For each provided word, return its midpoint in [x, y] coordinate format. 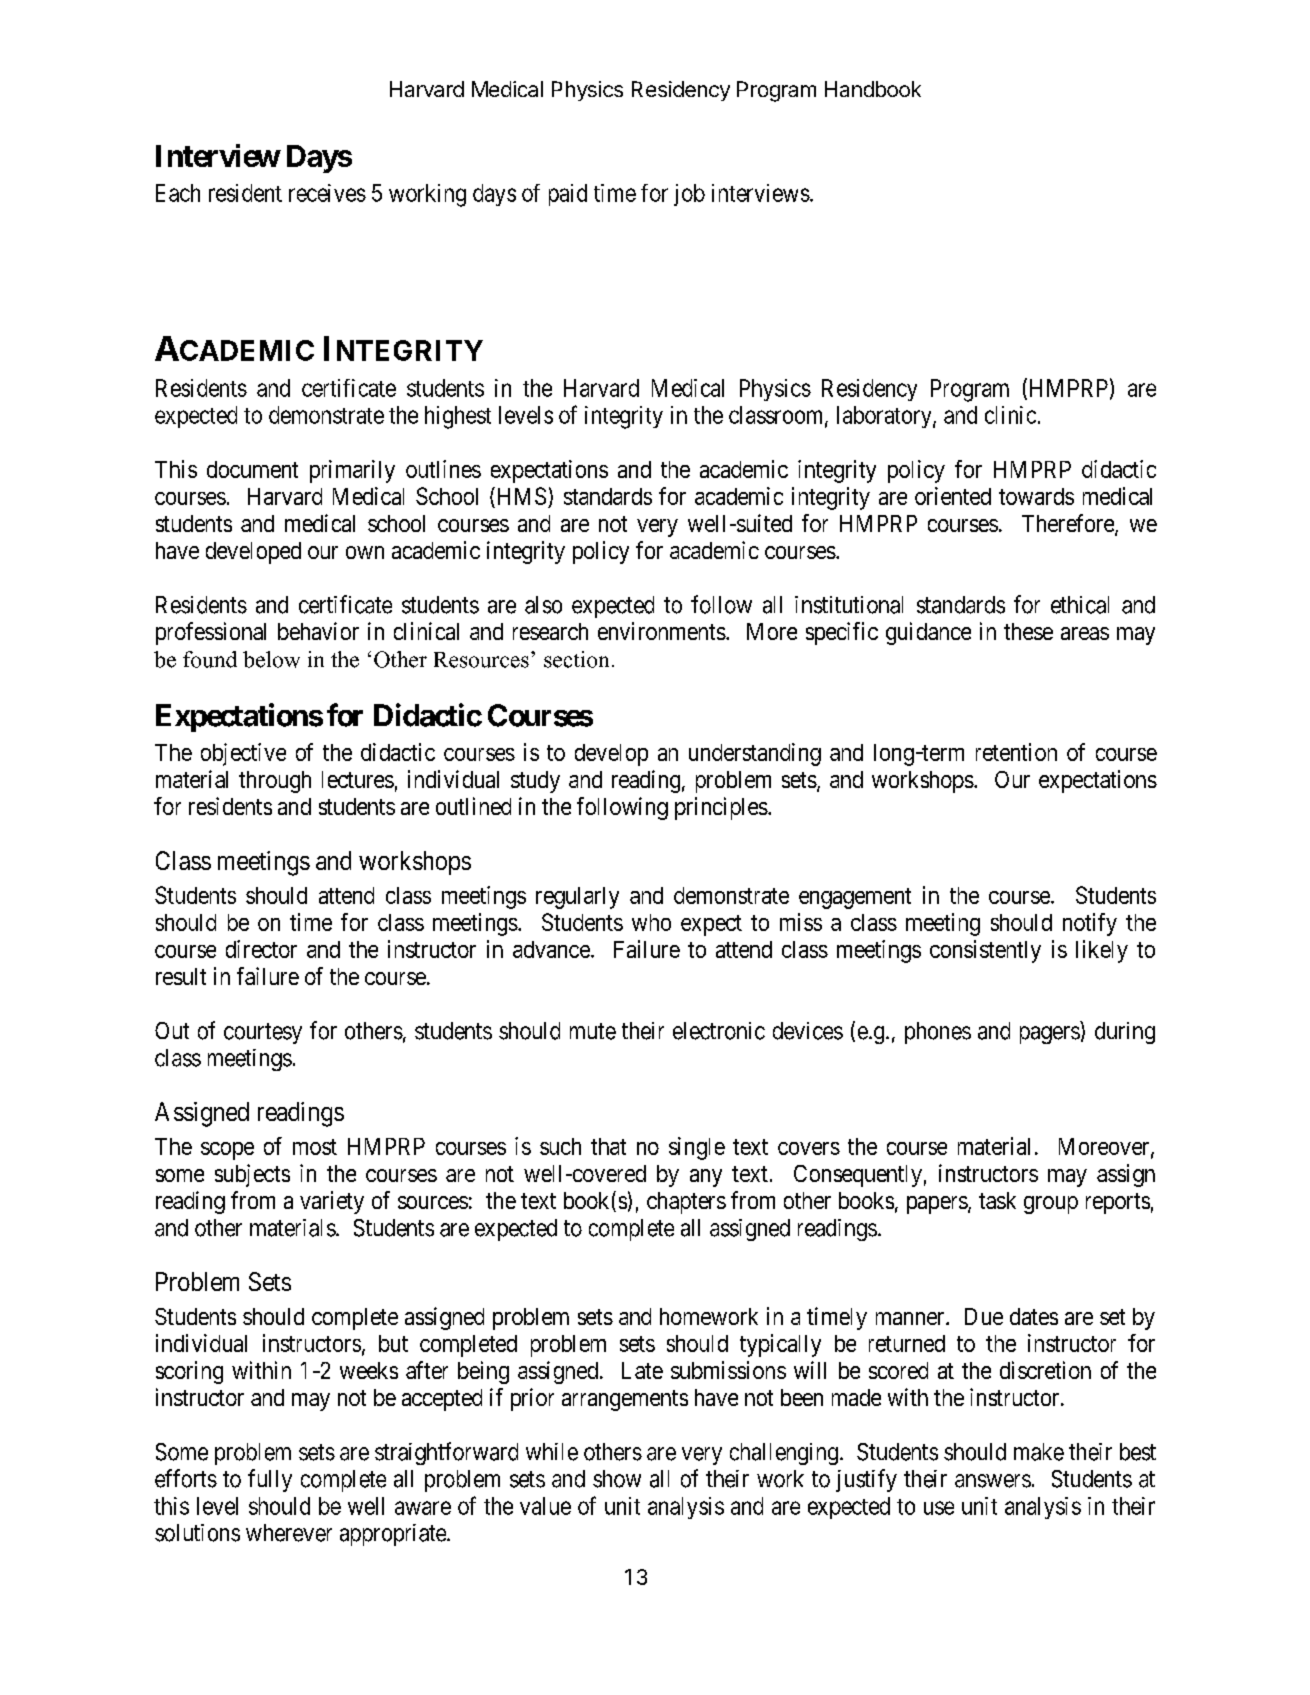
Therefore [1069, 524]
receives [327, 193]
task [997, 1200]
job [689, 195]
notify [1090, 924]
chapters [686, 1203]
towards [1036, 496]
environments [662, 631]
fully [270, 1480]
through [275, 782]
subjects [252, 1175]
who [651, 922]
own [365, 552]
